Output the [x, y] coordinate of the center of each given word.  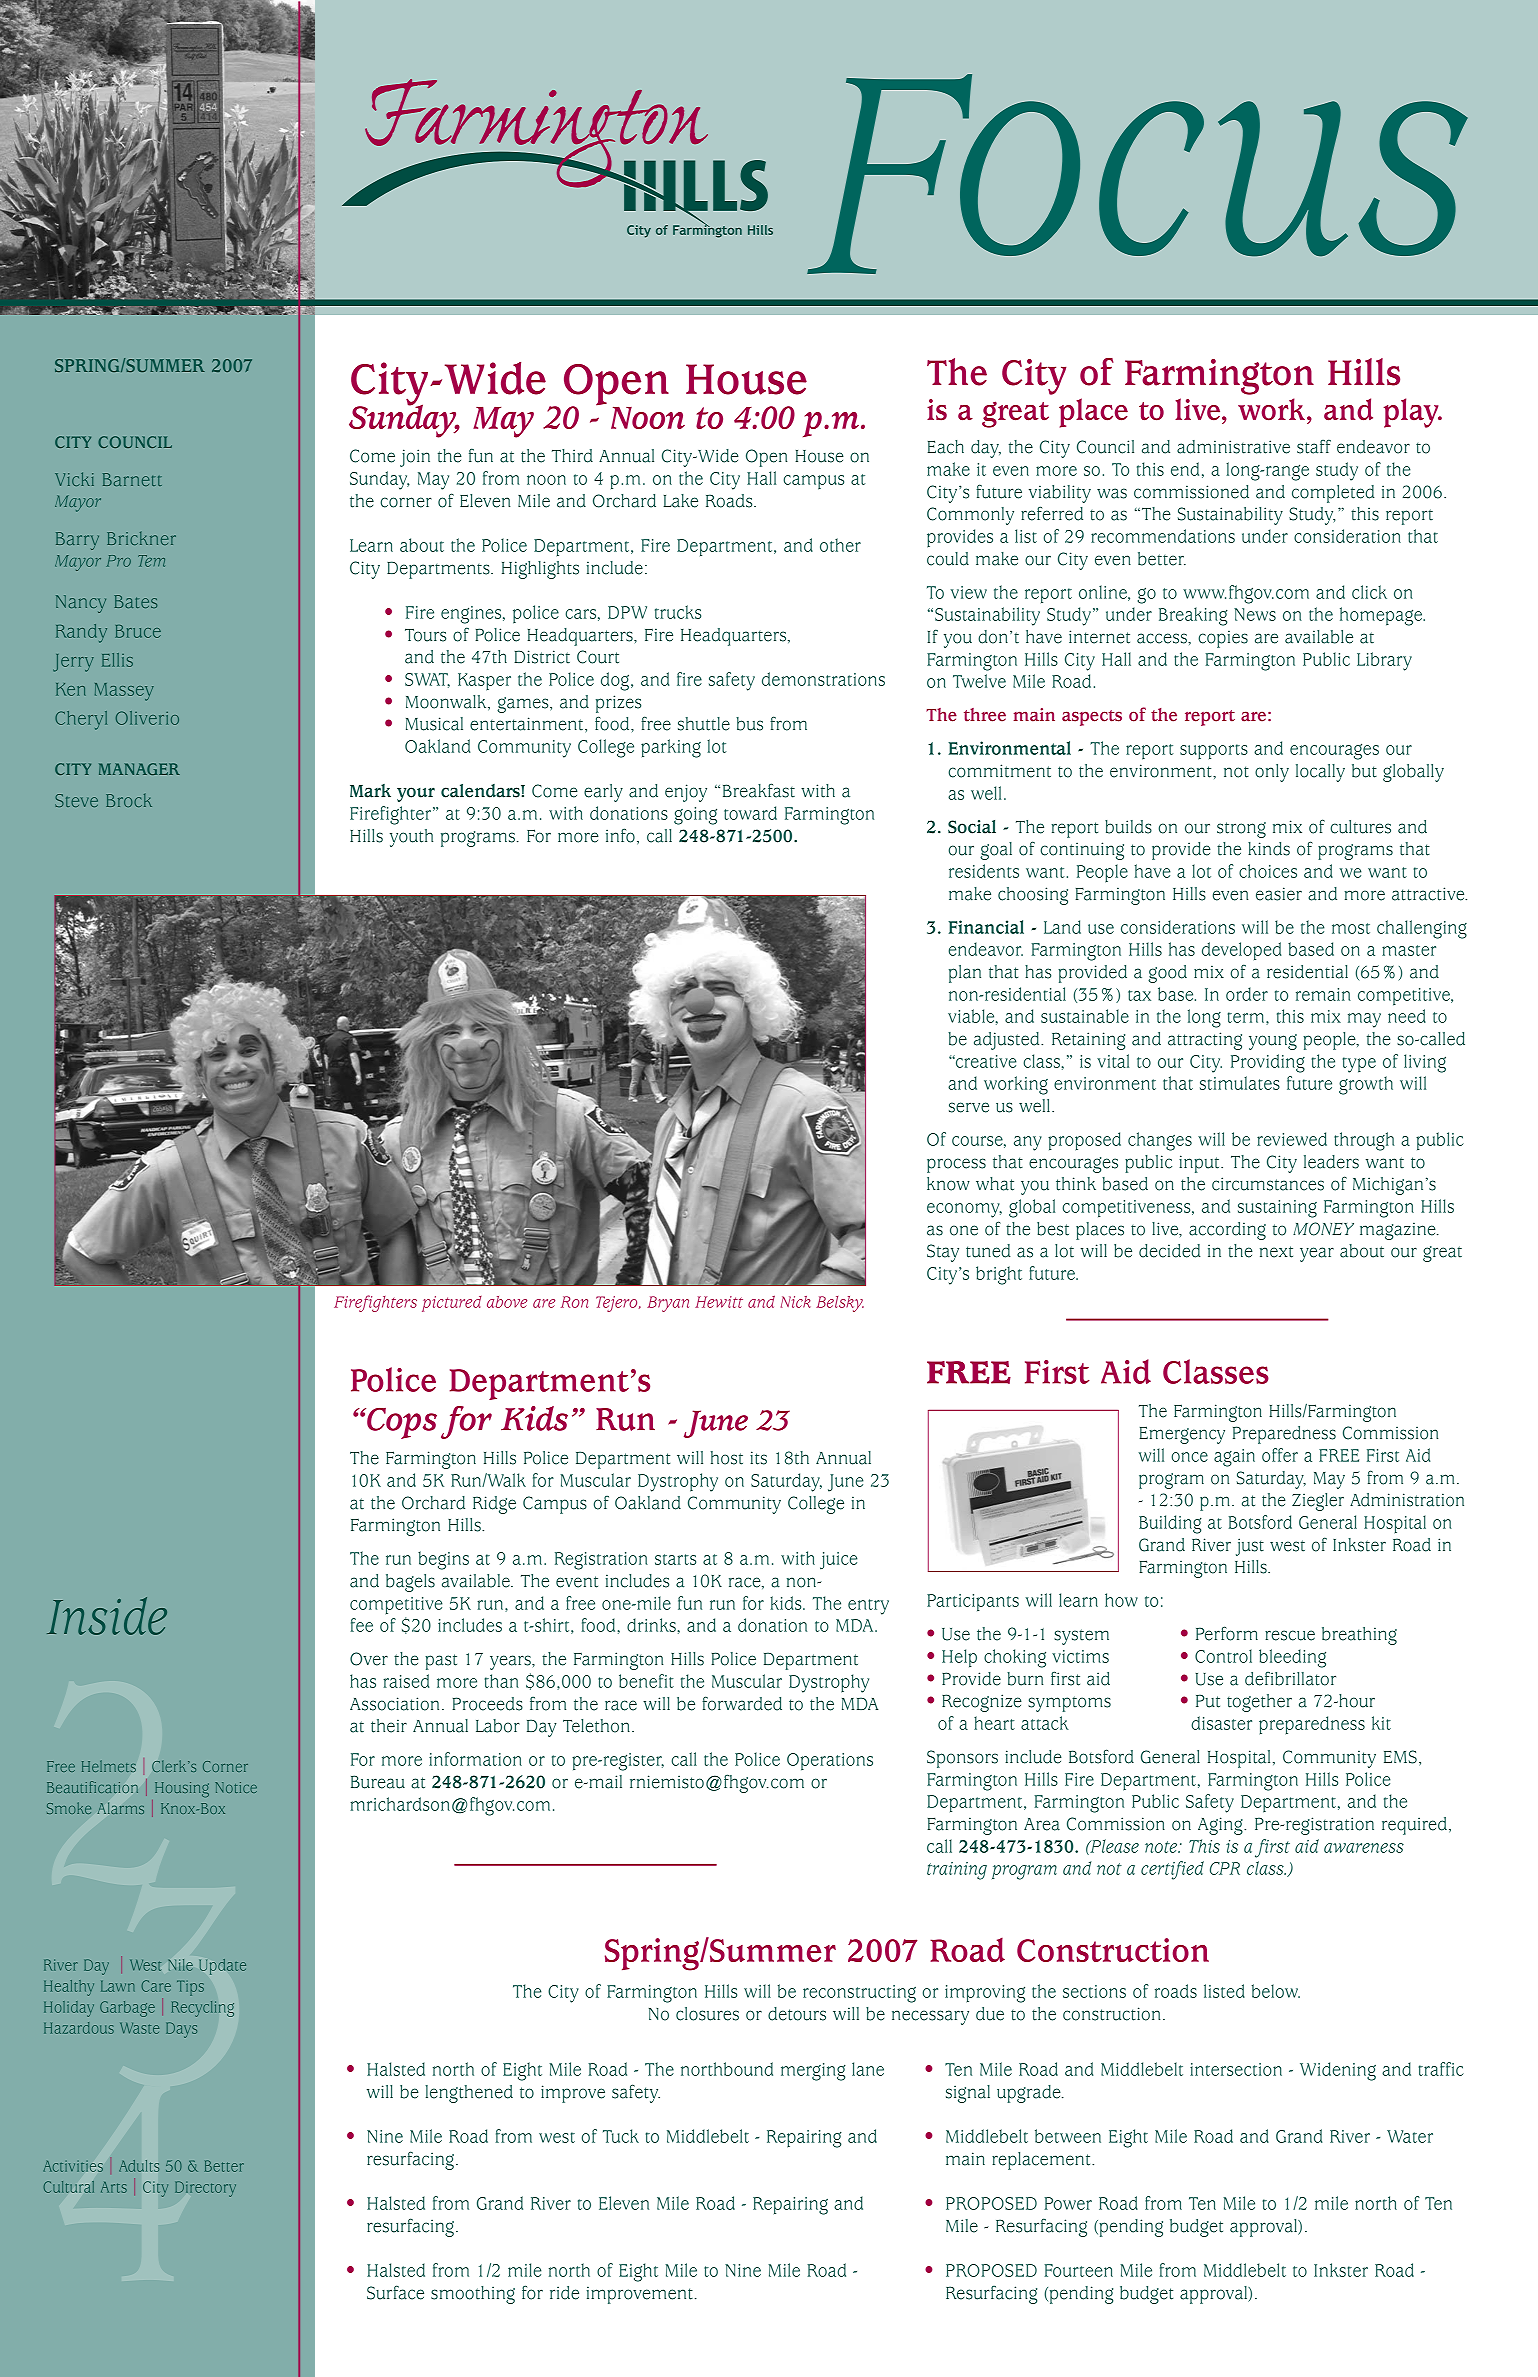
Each [946, 447]
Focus [1137, 174]
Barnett [132, 479]
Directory [205, 2189]
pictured [452, 1304]
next [1276, 1252]
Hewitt [719, 1302]
